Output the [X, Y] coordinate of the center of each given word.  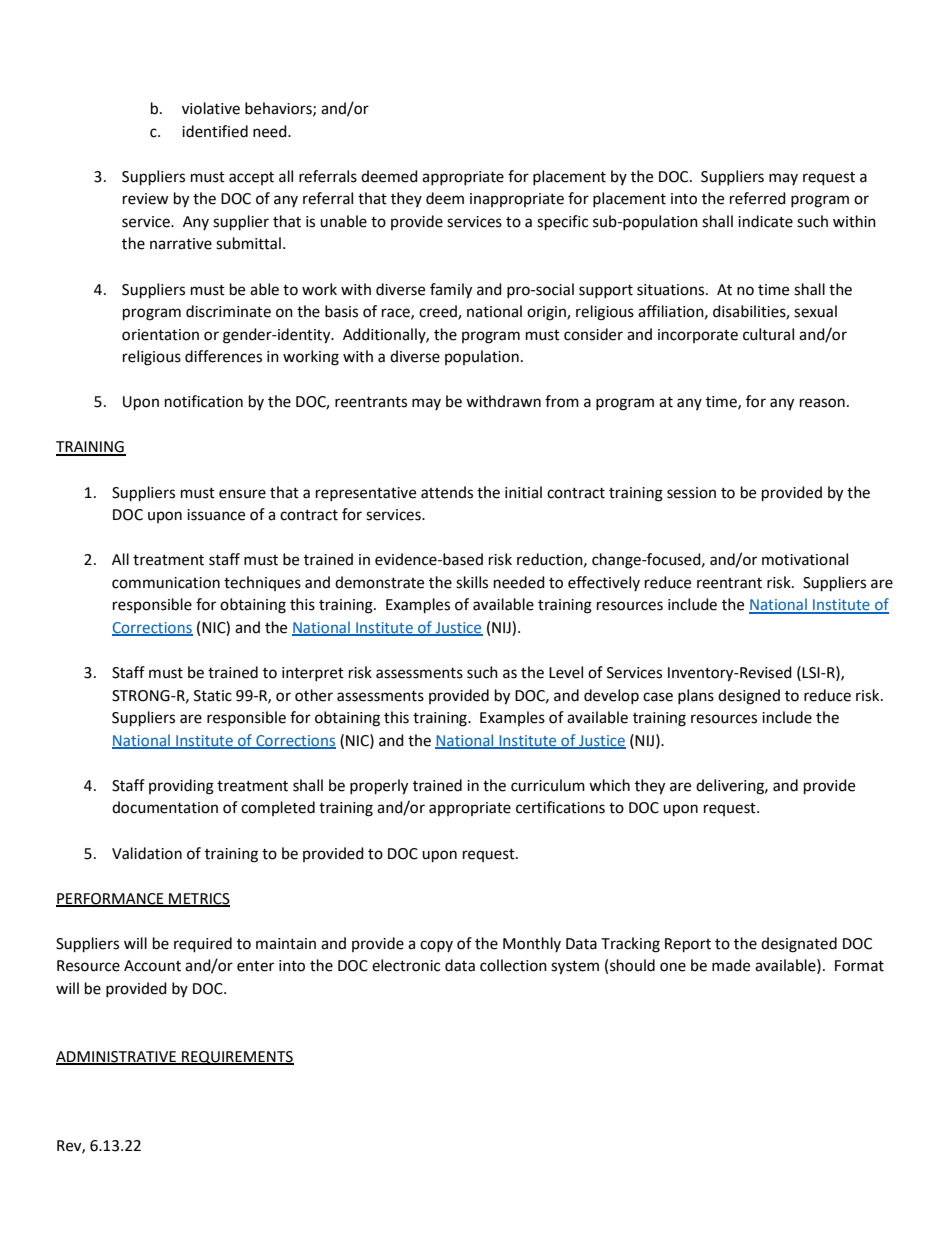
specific [562, 223]
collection [513, 965]
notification [204, 401]
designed [749, 697]
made [731, 965]
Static [213, 696]
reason [822, 403]
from [562, 401]
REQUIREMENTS [237, 1058]
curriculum [548, 785]
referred [758, 198]
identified [215, 131]
